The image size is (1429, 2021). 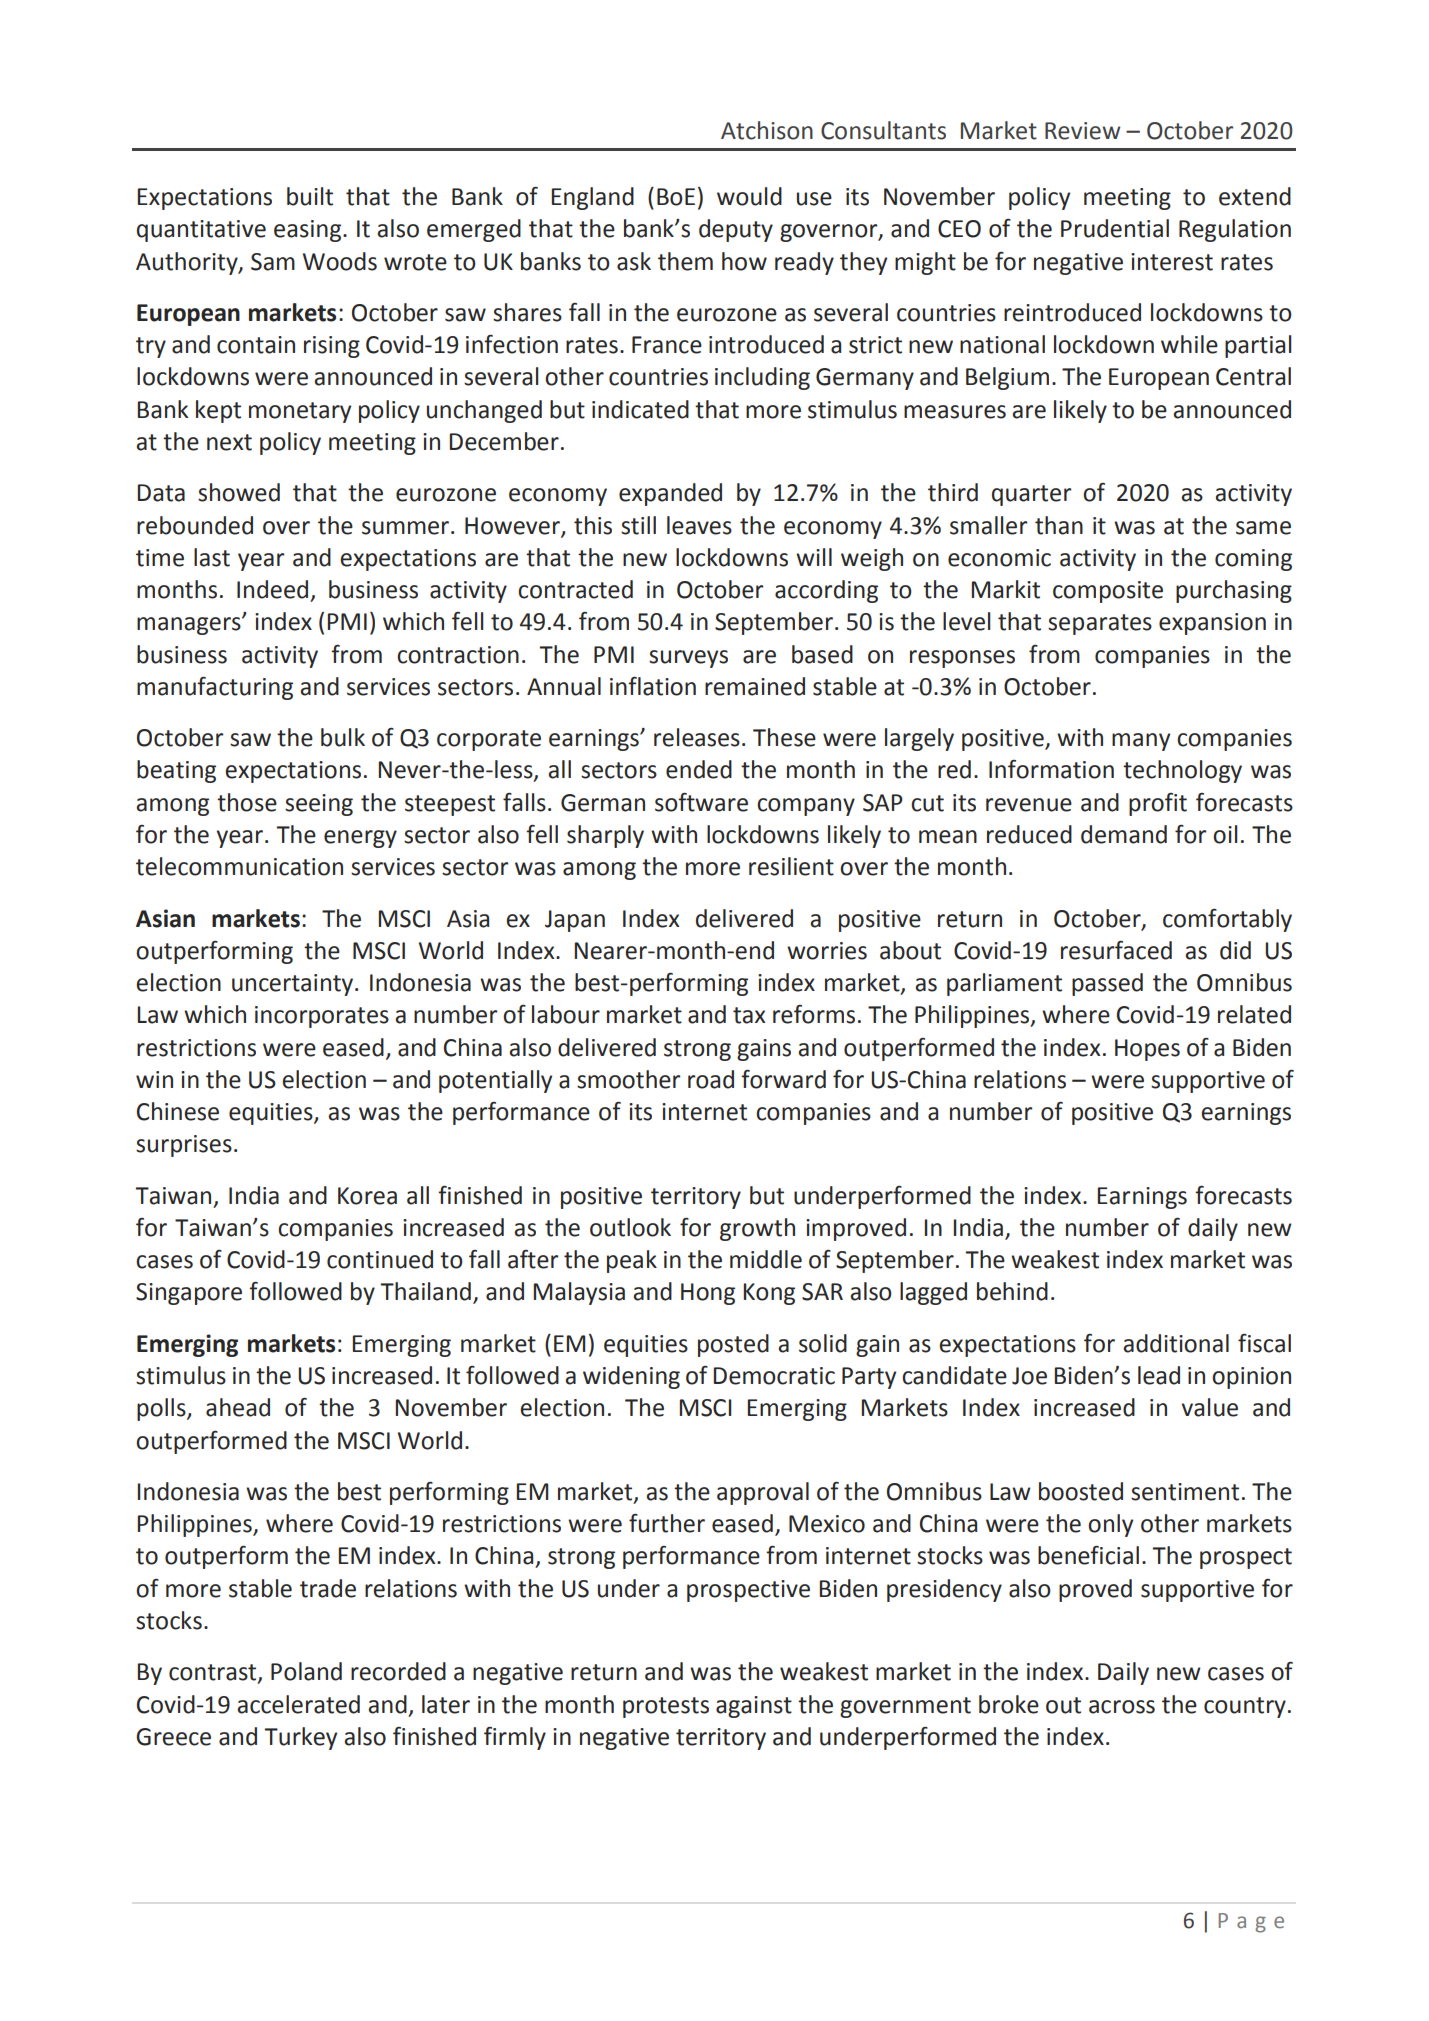 I want to click on composite, so click(x=1108, y=592).
